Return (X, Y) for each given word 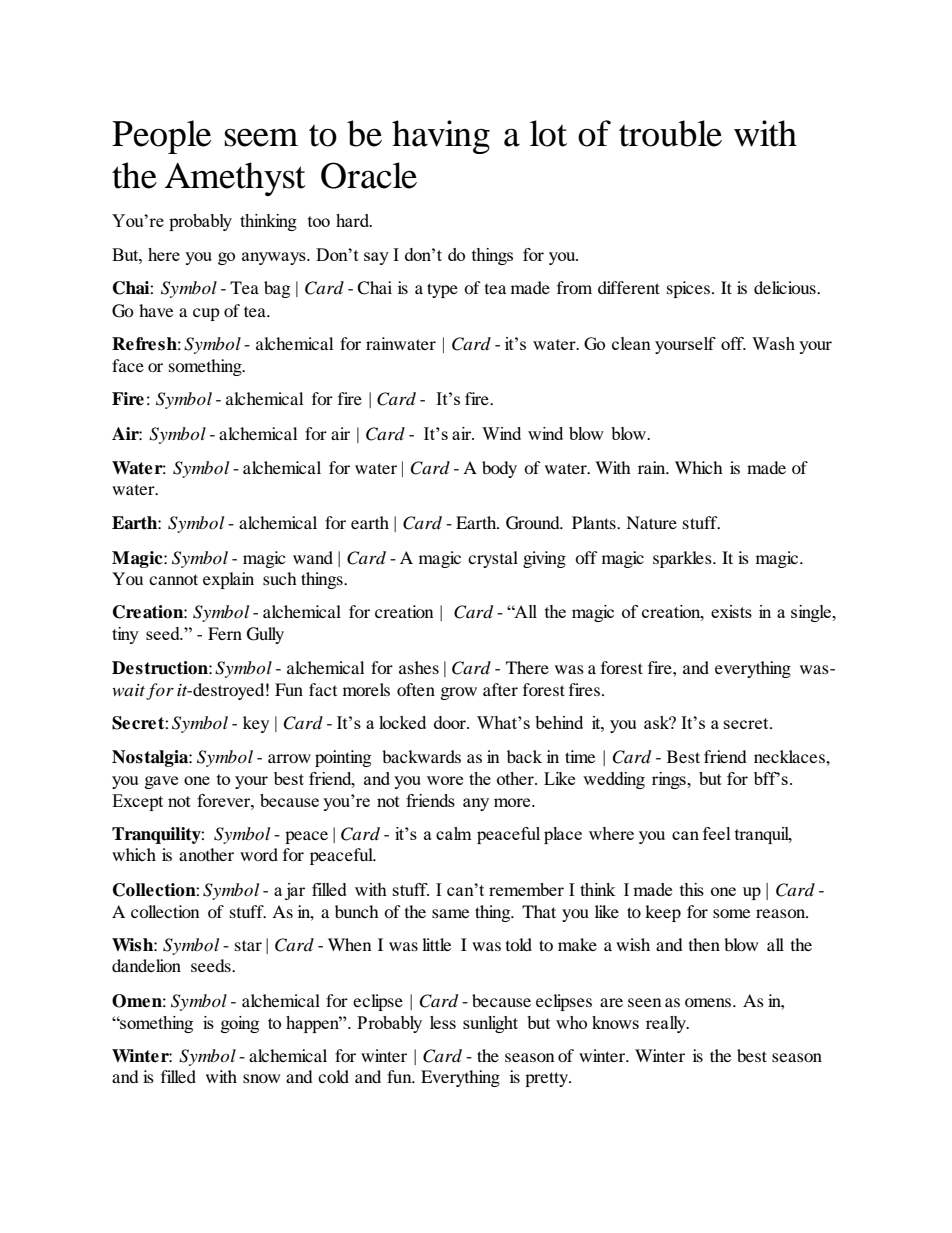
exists (731, 611)
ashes (419, 667)
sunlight (490, 1024)
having (441, 137)
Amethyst (235, 179)
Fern (225, 633)
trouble (670, 133)
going (240, 1024)
